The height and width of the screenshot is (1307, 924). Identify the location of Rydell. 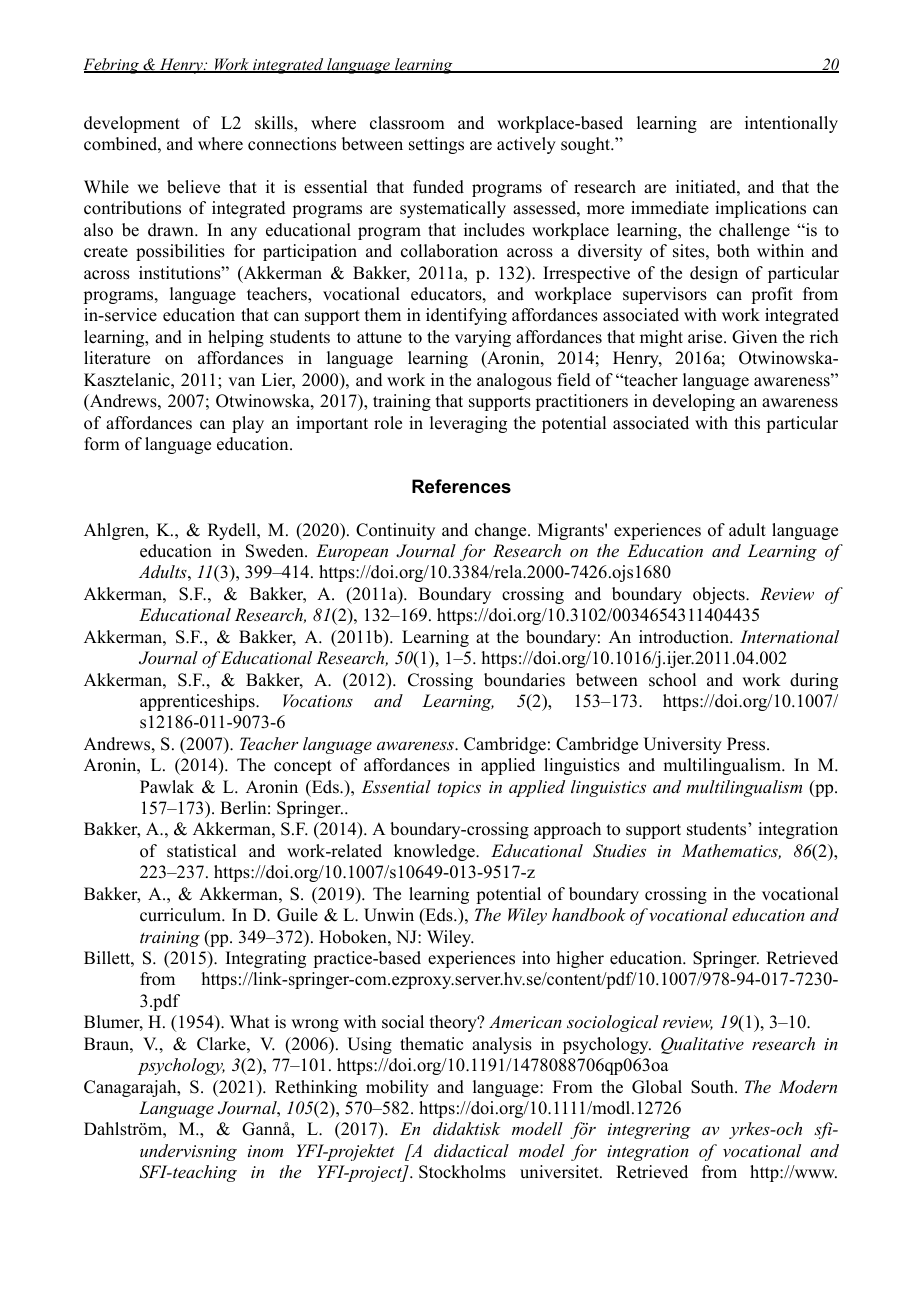
(233, 531).
